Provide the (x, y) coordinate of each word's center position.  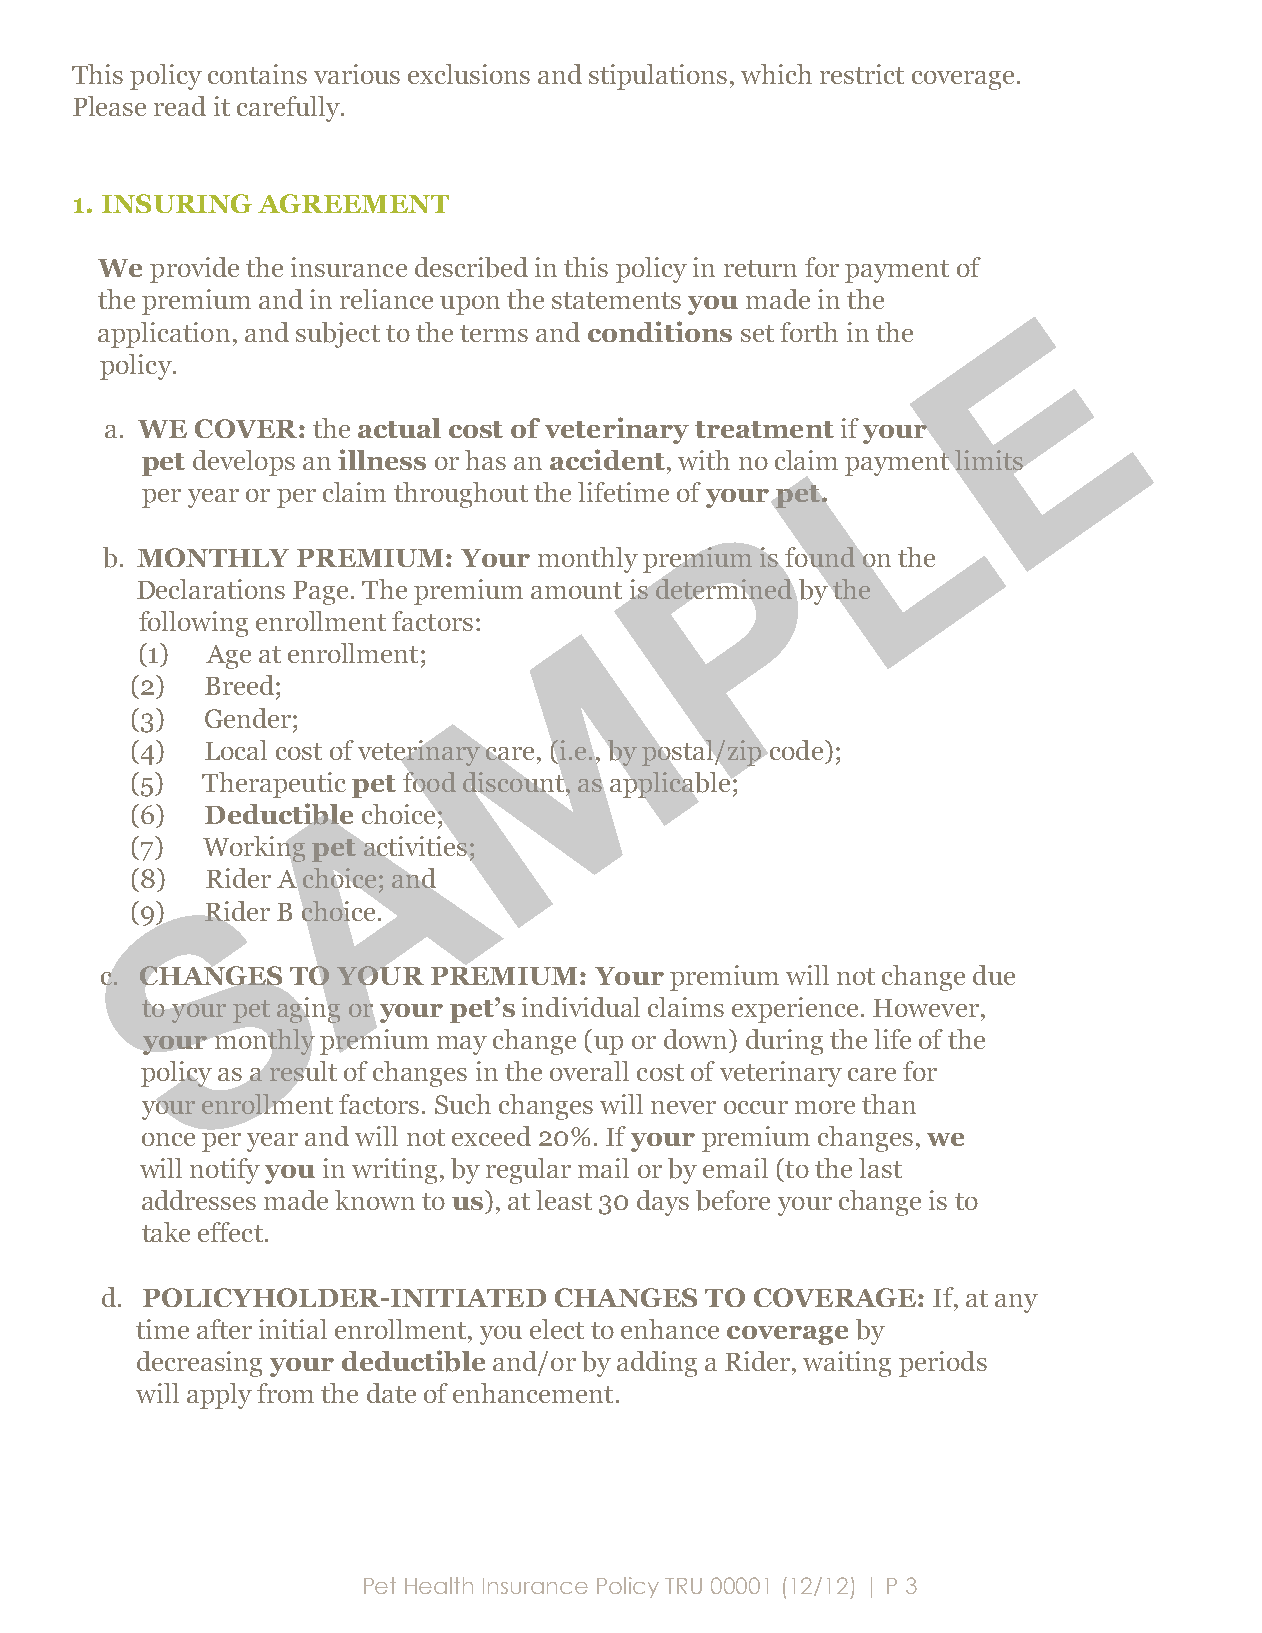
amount (576, 590)
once (168, 1139)
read (180, 106)
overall (589, 1071)
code (795, 750)
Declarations (211, 589)
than (889, 1104)
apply (219, 1396)
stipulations (658, 77)
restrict (862, 74)
